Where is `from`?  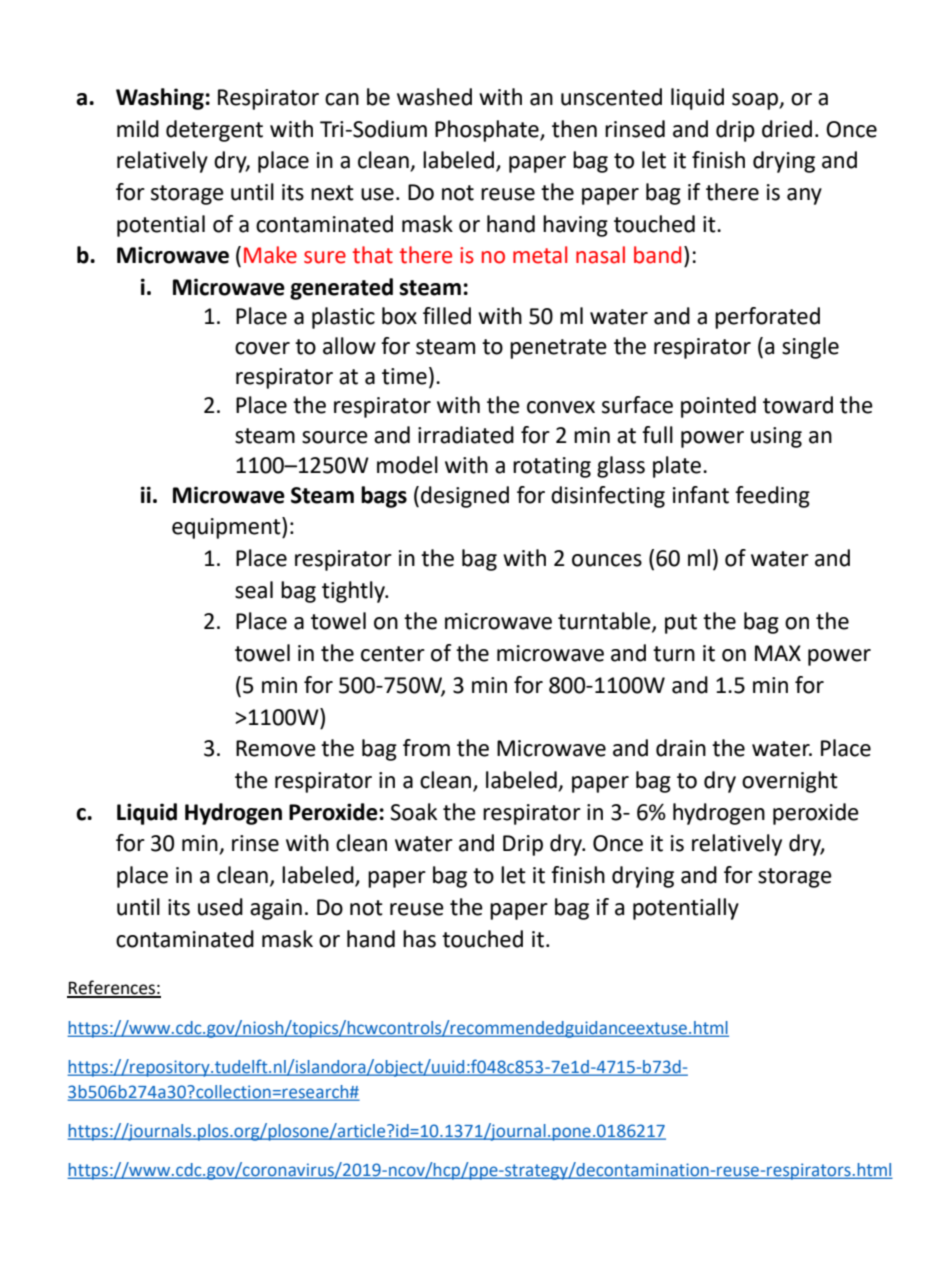 from is located at coordinates (426, 748).
